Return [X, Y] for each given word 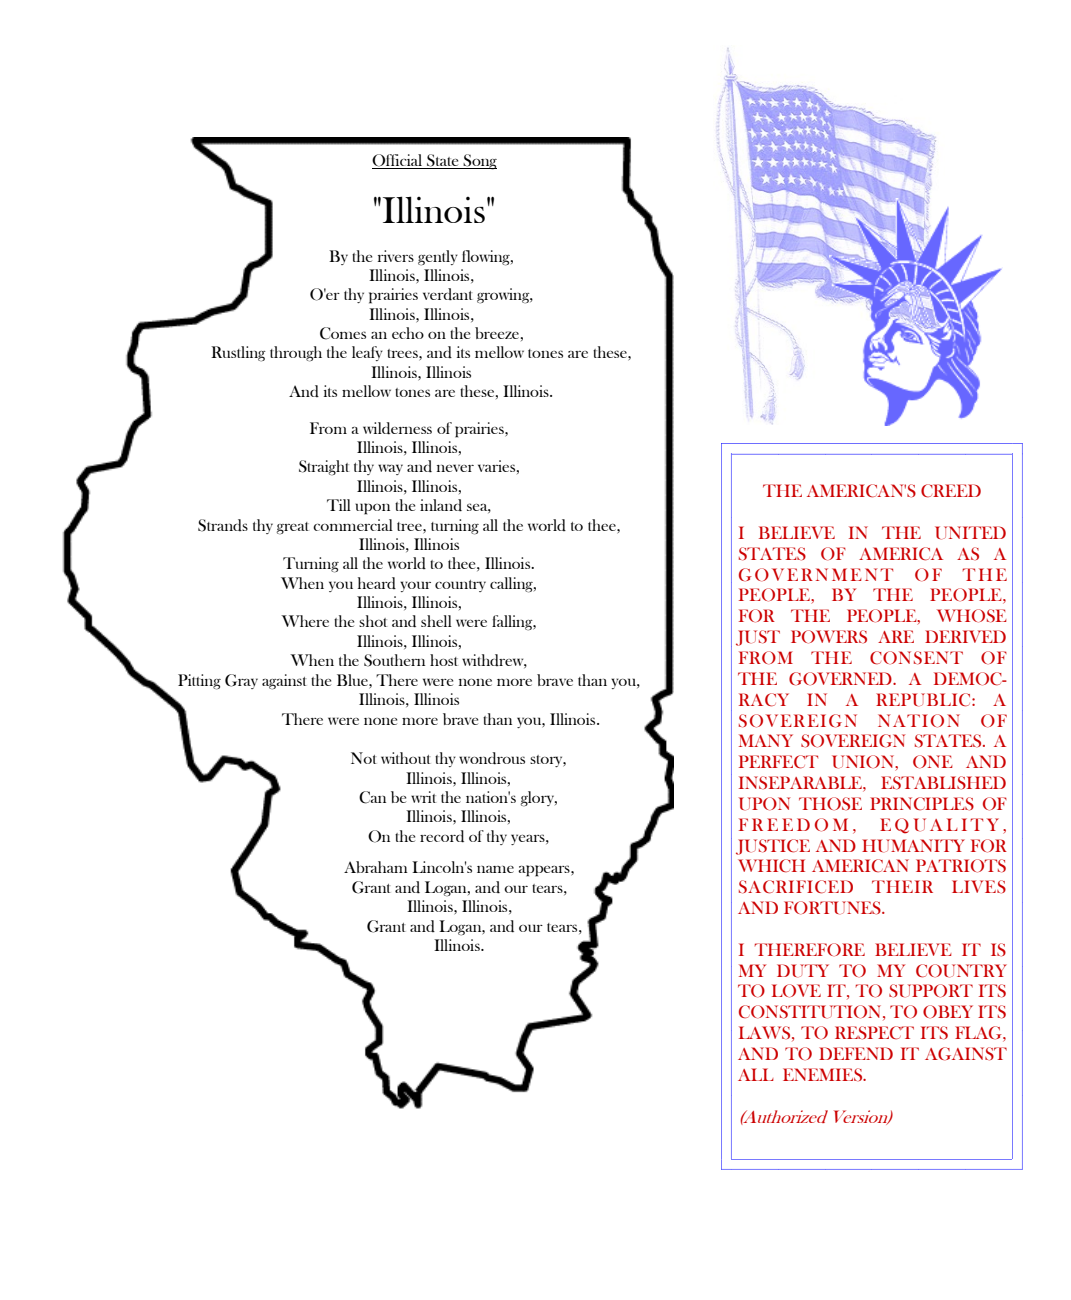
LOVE [796, 991]
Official [398, 161]
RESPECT [874, 1033]
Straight [324, 468]
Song [479, 162]
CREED [951, 491]
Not [364, 758]
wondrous [492, 758]
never [455, 468]
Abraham [376, 867]
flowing [487, 258]
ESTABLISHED [943, 783]
